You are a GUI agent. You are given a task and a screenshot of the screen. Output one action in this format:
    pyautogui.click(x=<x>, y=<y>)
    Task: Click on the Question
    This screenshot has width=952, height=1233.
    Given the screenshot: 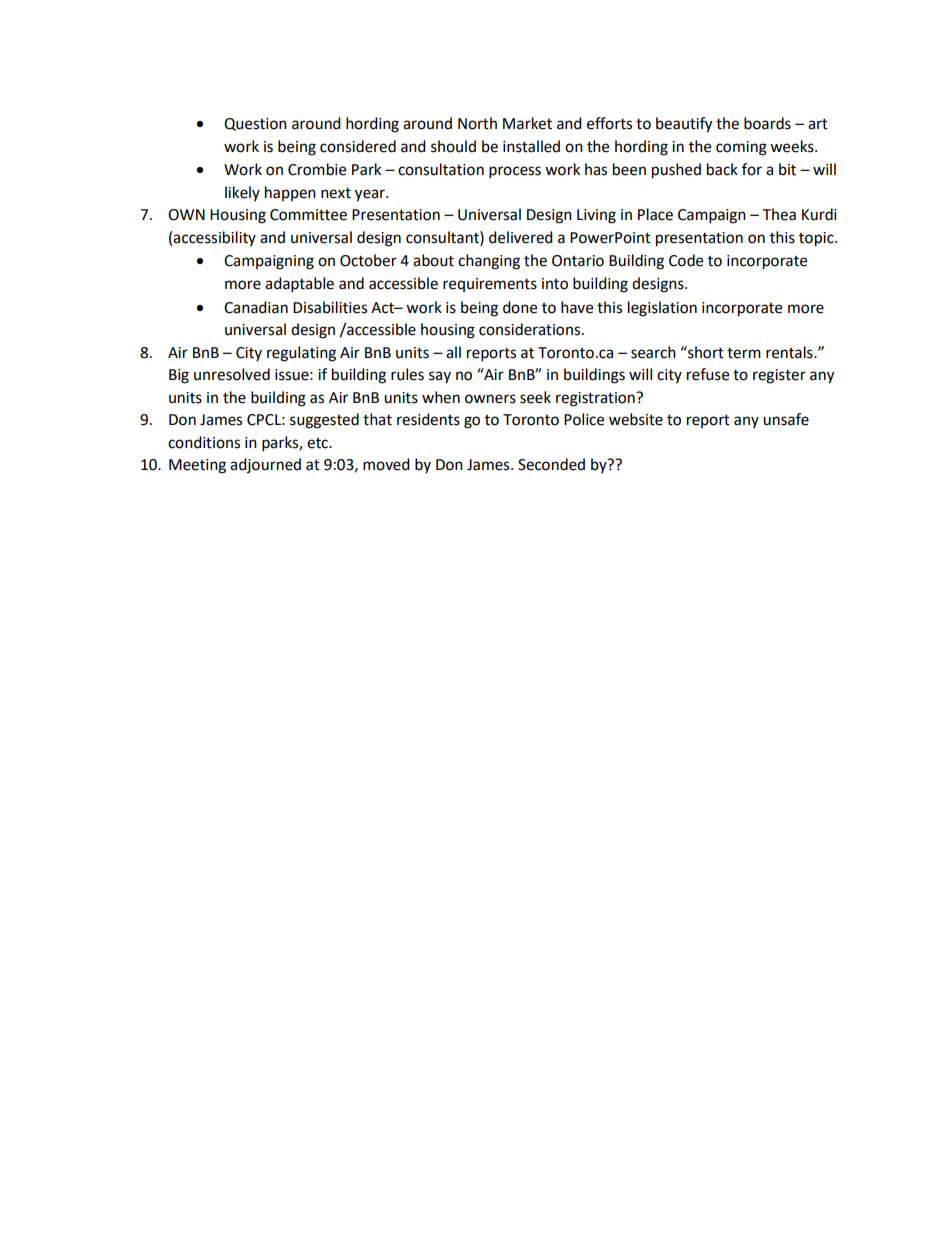 What is the action you would take?
    pyautogui.click(x=255, y=124)
